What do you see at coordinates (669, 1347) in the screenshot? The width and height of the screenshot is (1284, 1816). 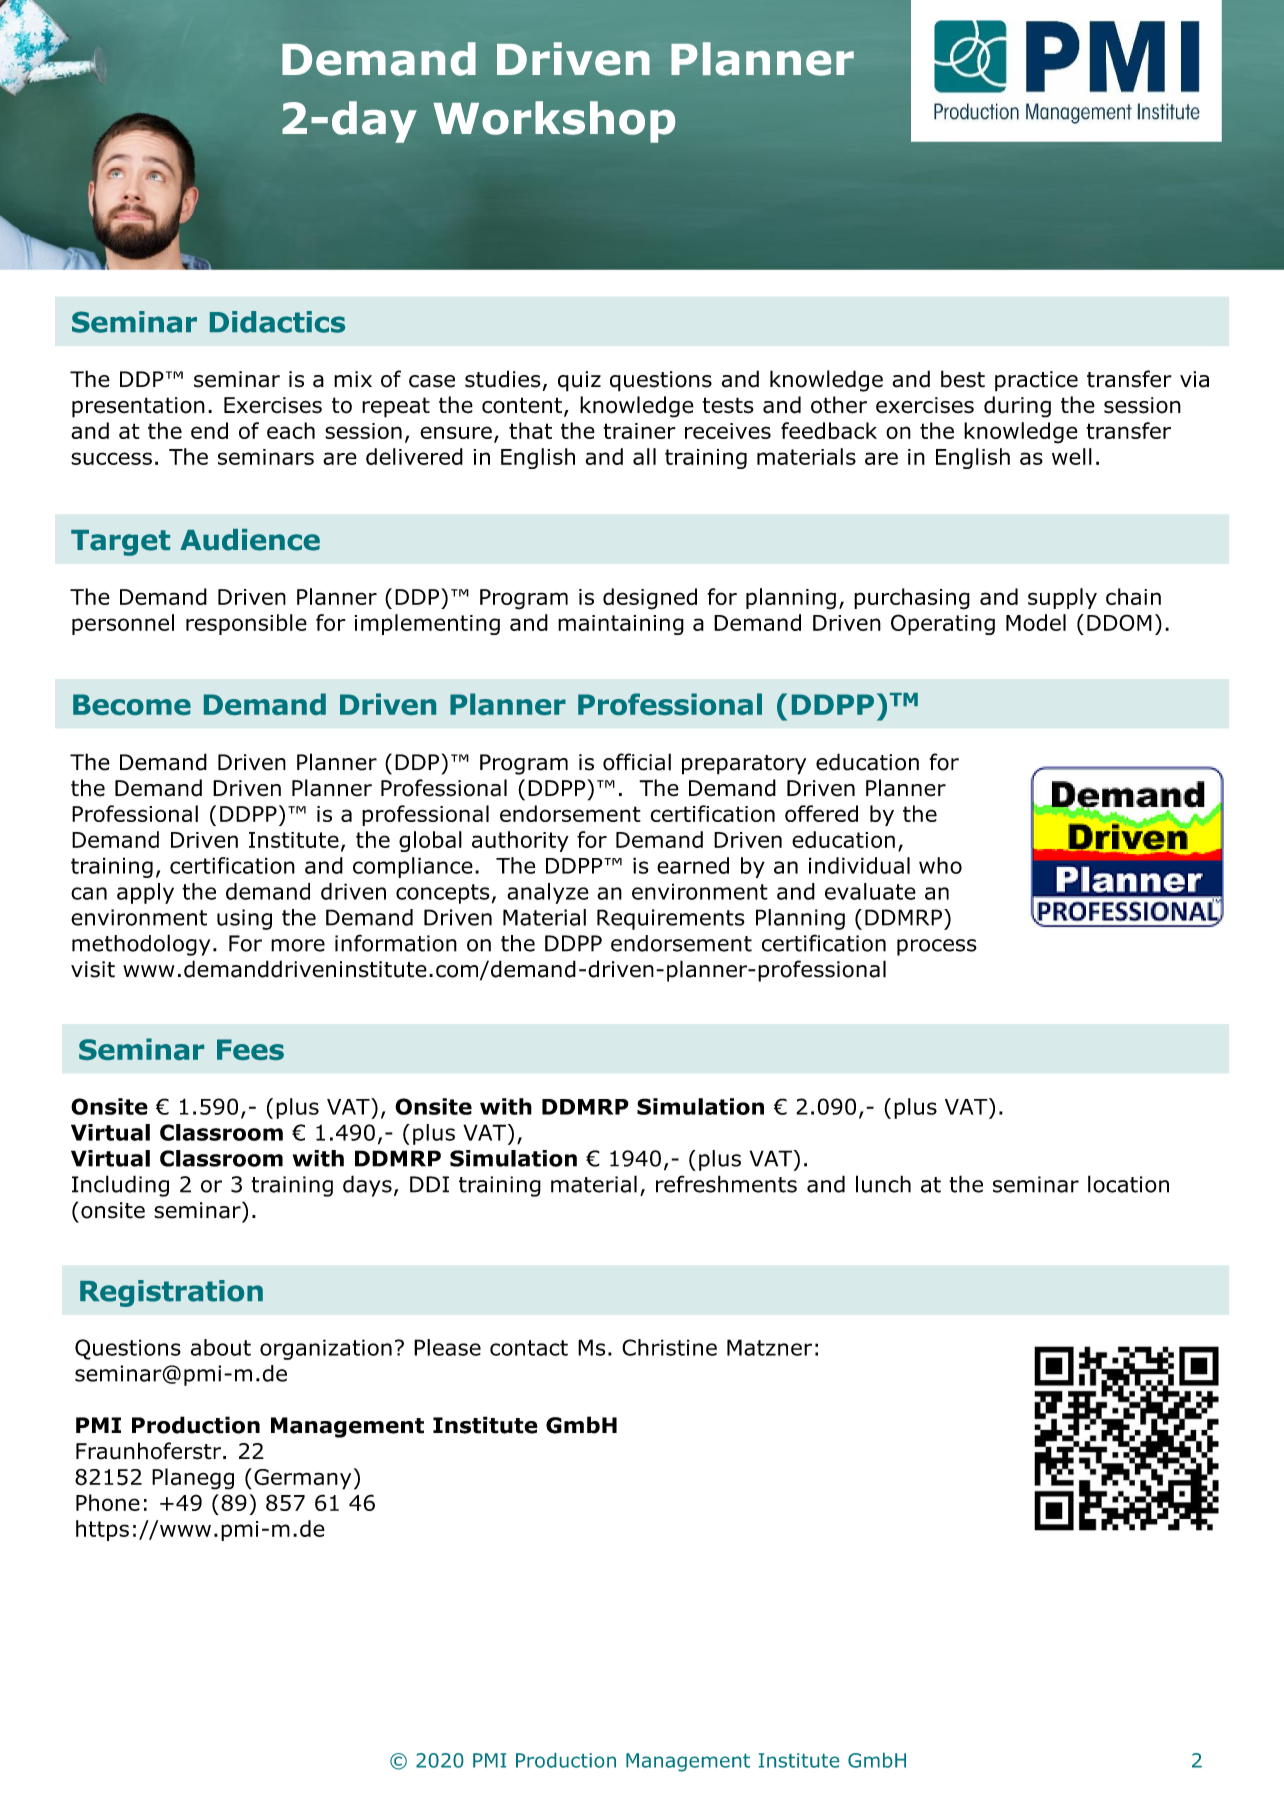 I see `Christine` at bounding box center [669, 1347].
